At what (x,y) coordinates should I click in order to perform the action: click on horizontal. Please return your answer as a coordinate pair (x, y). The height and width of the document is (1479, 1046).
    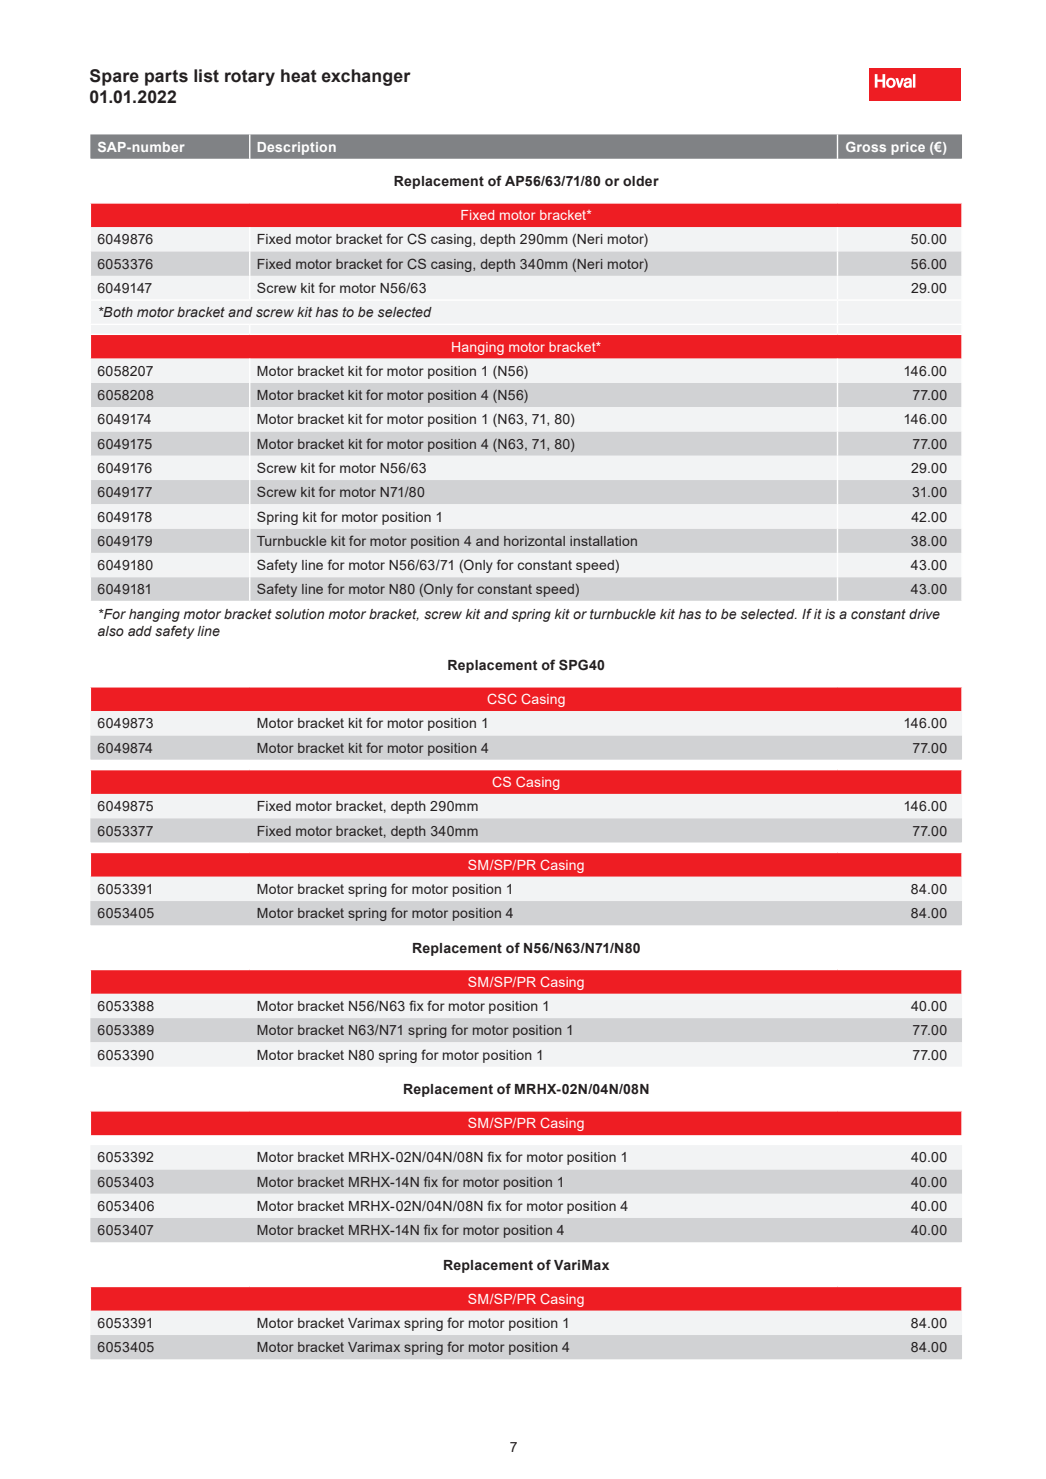
    Looking at the image, I should click on (534, 541).
